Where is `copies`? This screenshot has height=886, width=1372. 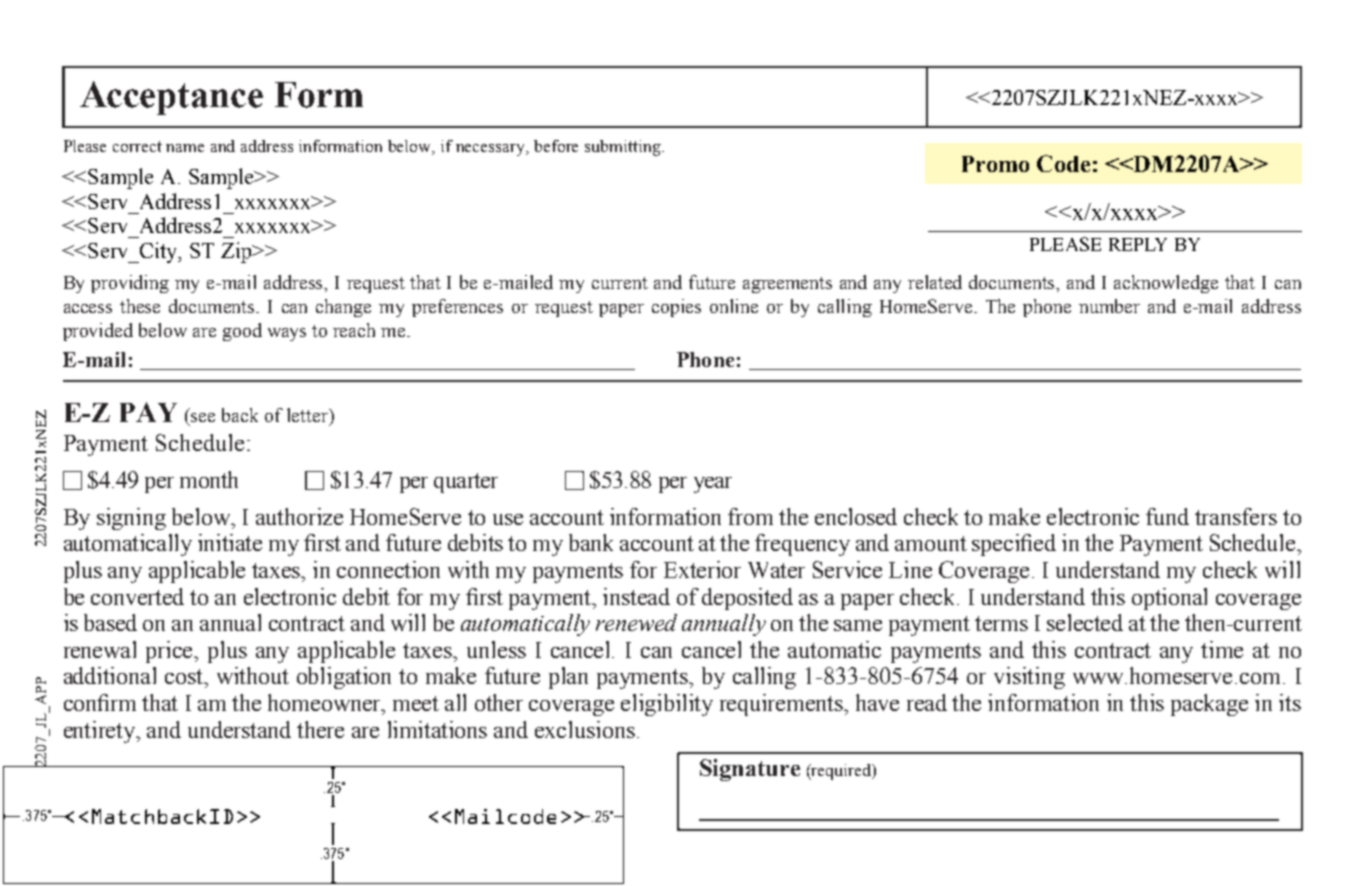 copies is located at coordinates (676, 308).
